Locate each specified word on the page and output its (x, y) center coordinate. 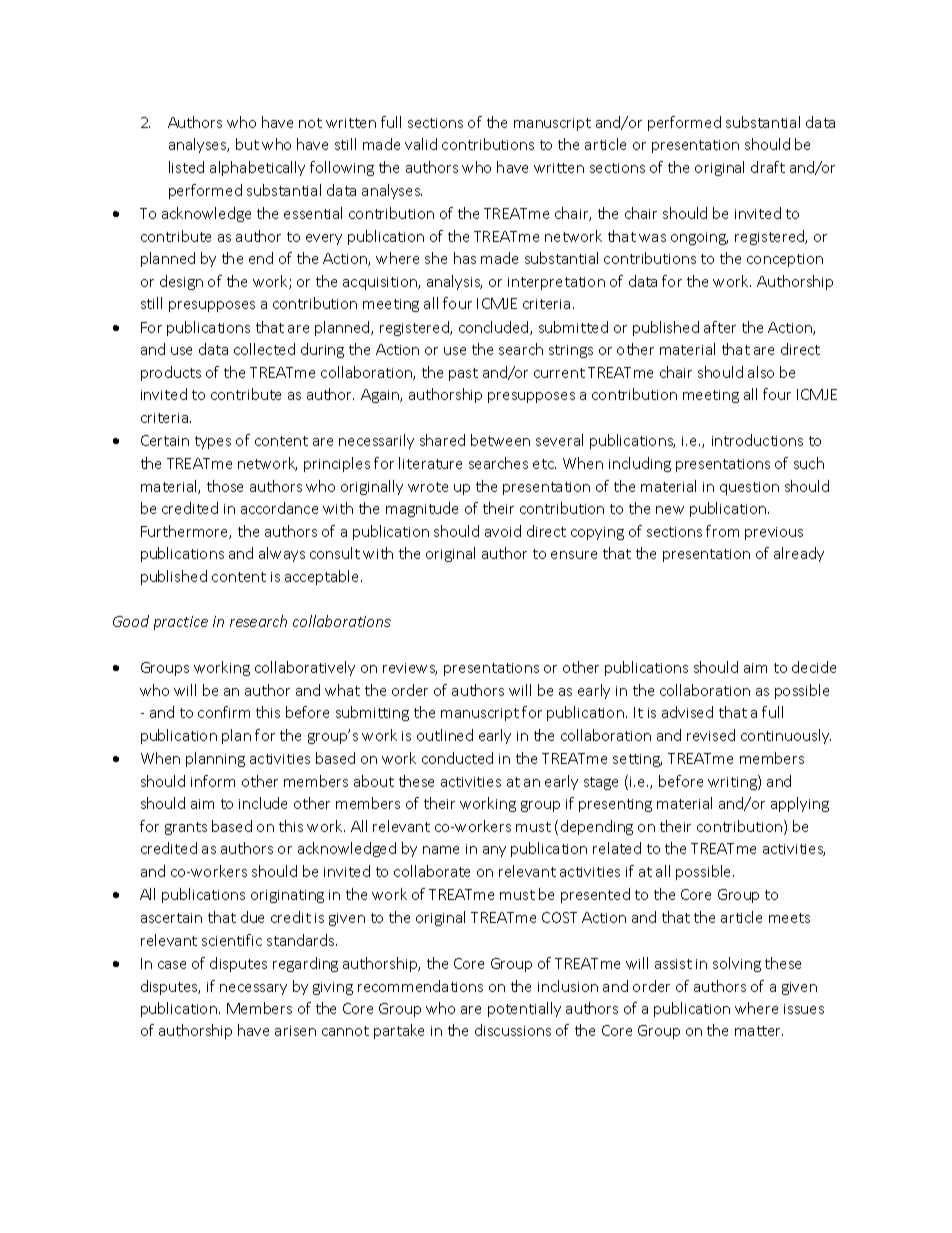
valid (421, 144)
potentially (524, 1009)
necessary (253, 989)
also (761, 372)
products (171, 373)
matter (759, 1031)
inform (213, 781)
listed (186, 167)
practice (181, 623)
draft (768, 167)
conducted (457, 758)
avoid (503, 531)
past (463, 374)
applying (800, 804)
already (799, 554)
